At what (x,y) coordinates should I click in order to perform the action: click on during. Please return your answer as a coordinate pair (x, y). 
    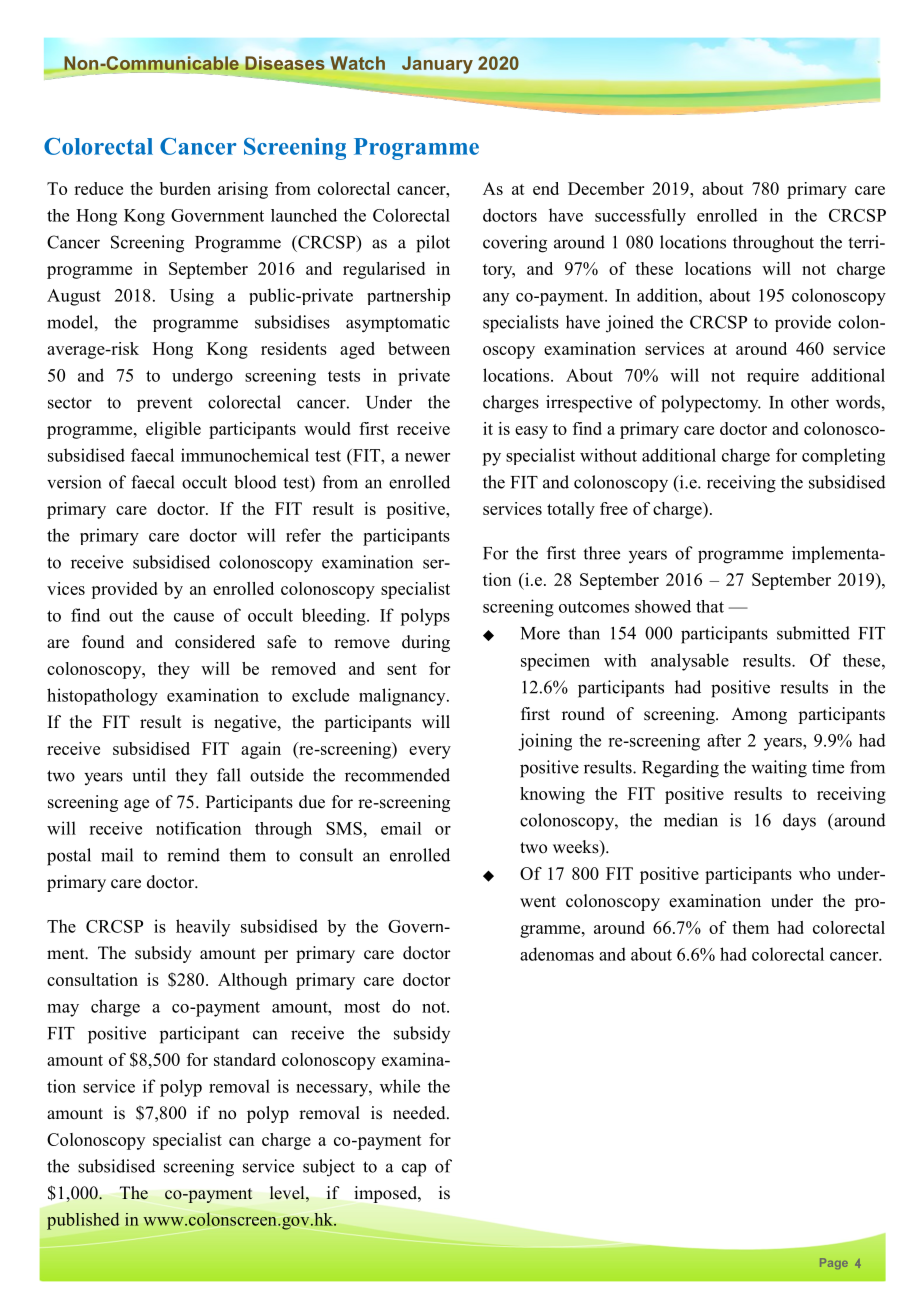
    Looking at the image, I should click on (426, 643).
